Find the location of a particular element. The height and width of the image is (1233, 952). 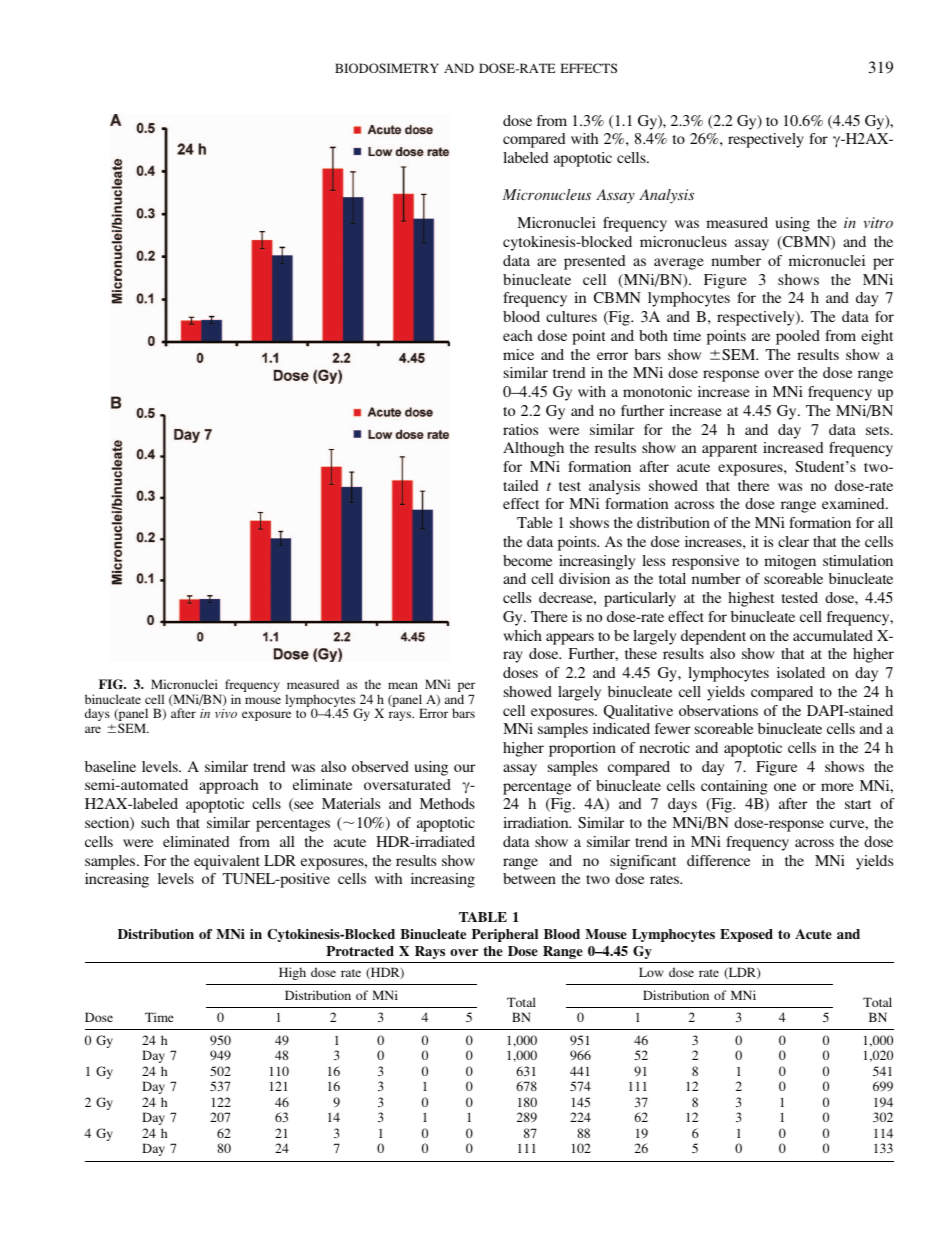

clear is located at coordinates (793, 541).
